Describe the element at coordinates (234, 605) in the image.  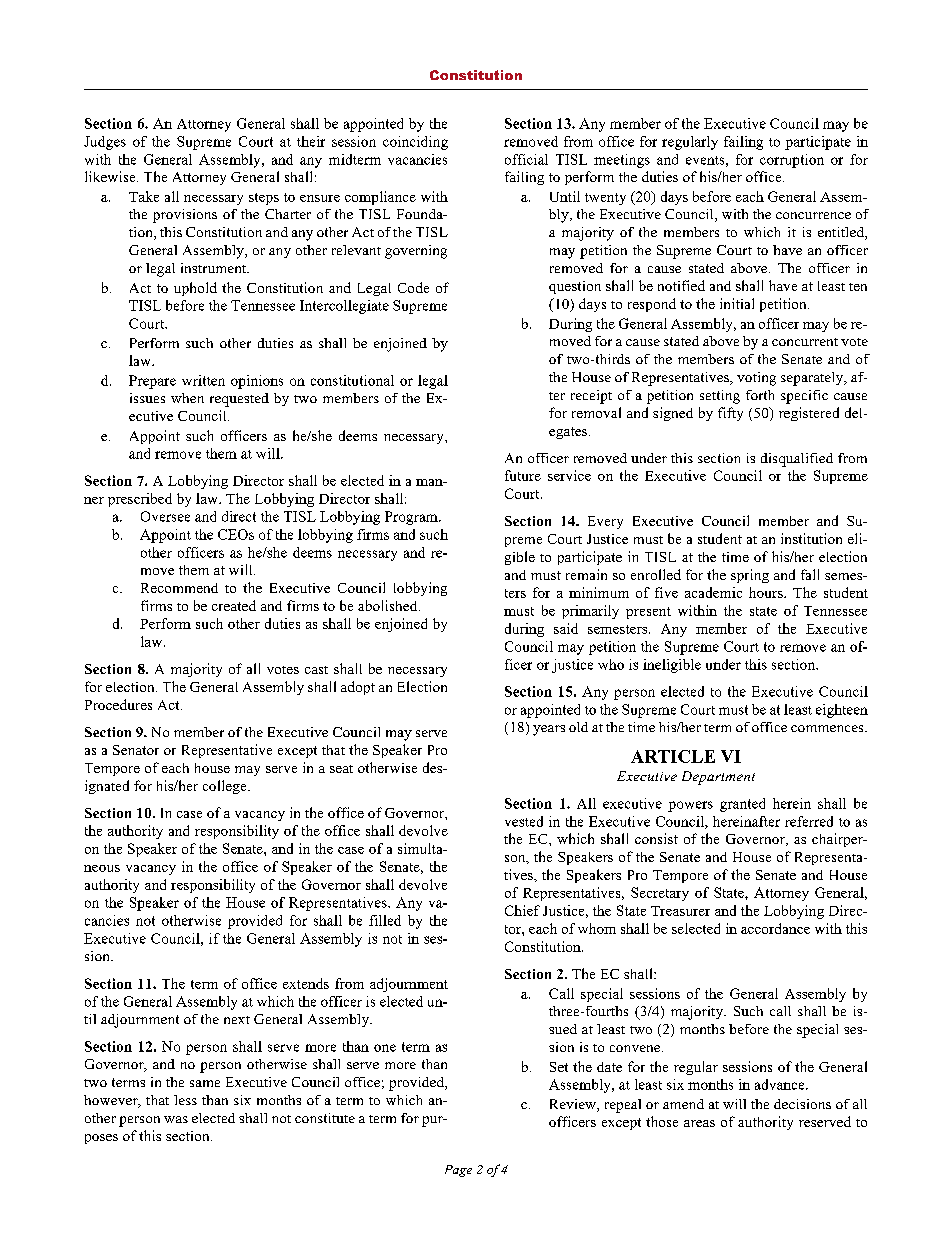
I see `created` at that location.
